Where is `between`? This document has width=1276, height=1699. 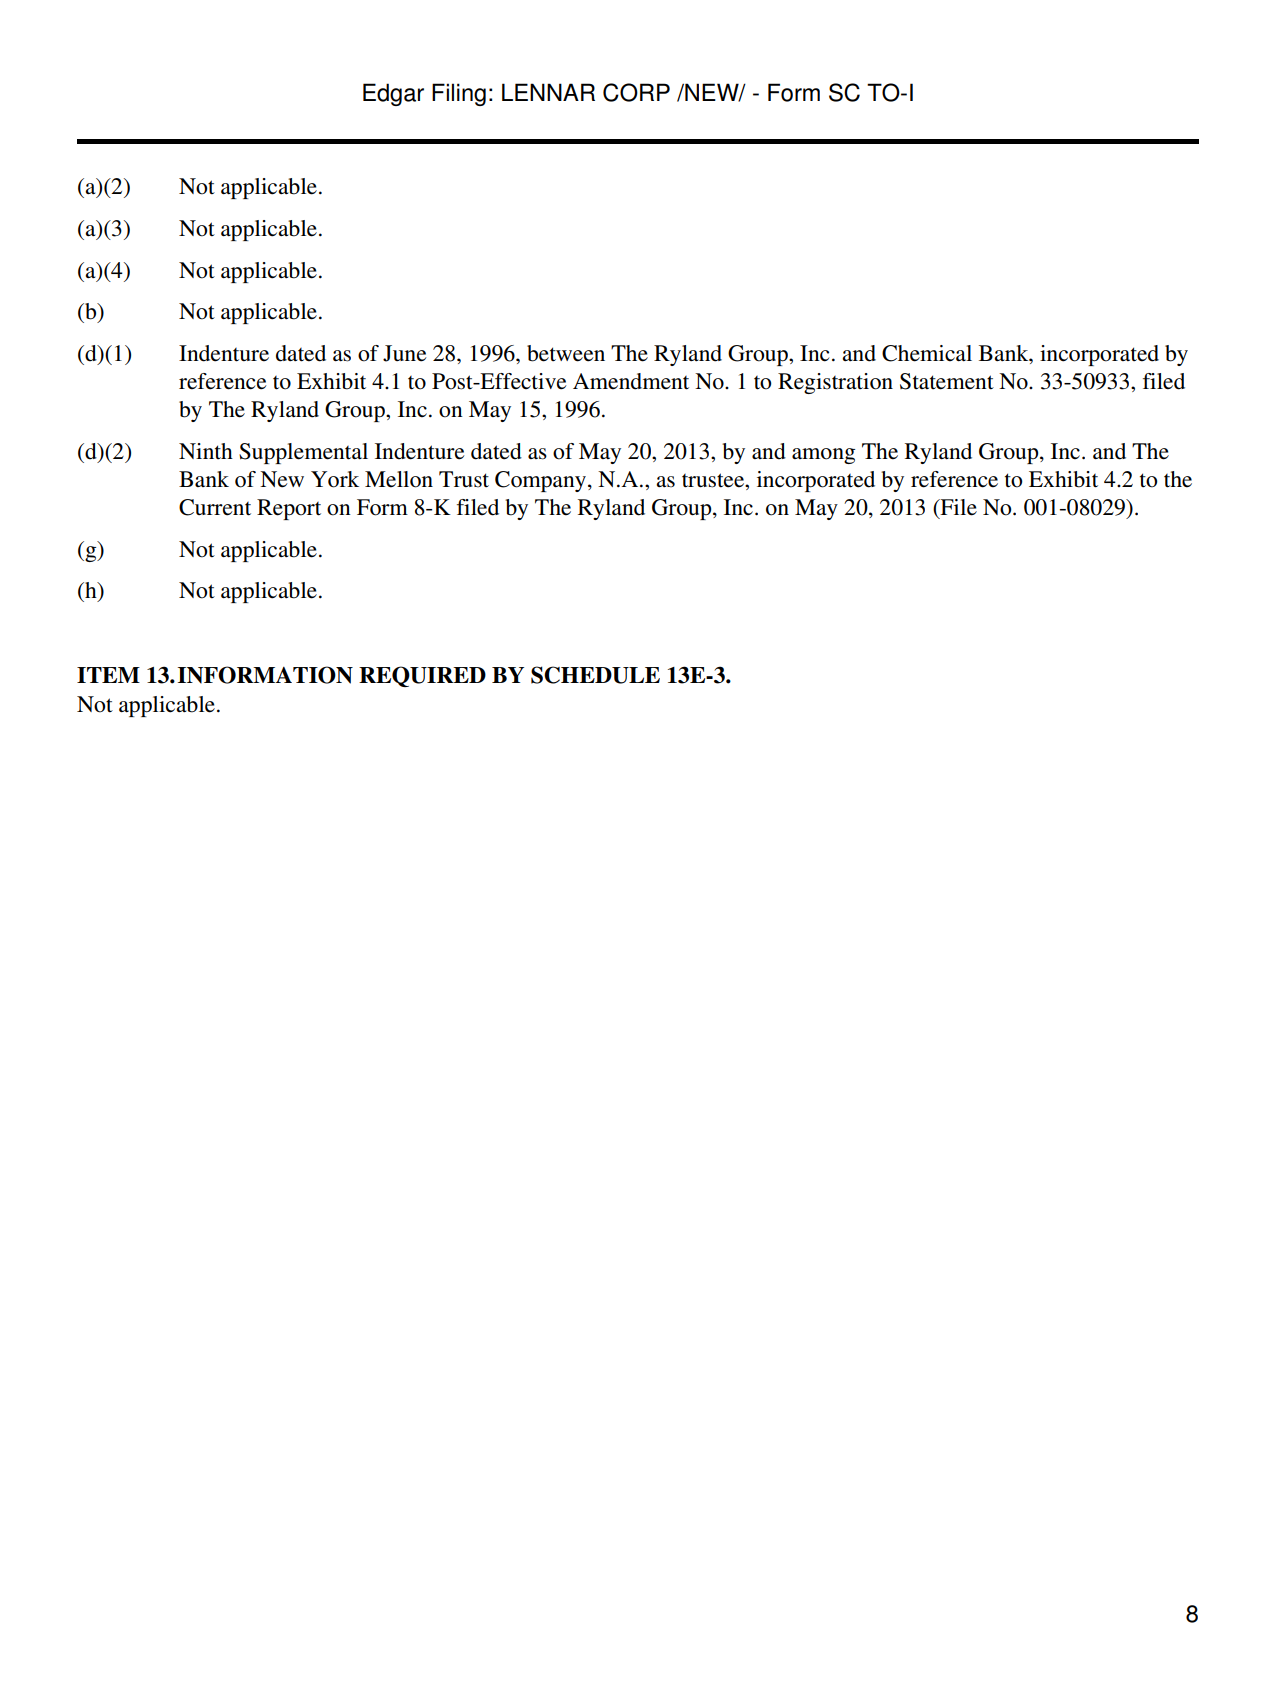 between is located at coordinates (566, 353).
